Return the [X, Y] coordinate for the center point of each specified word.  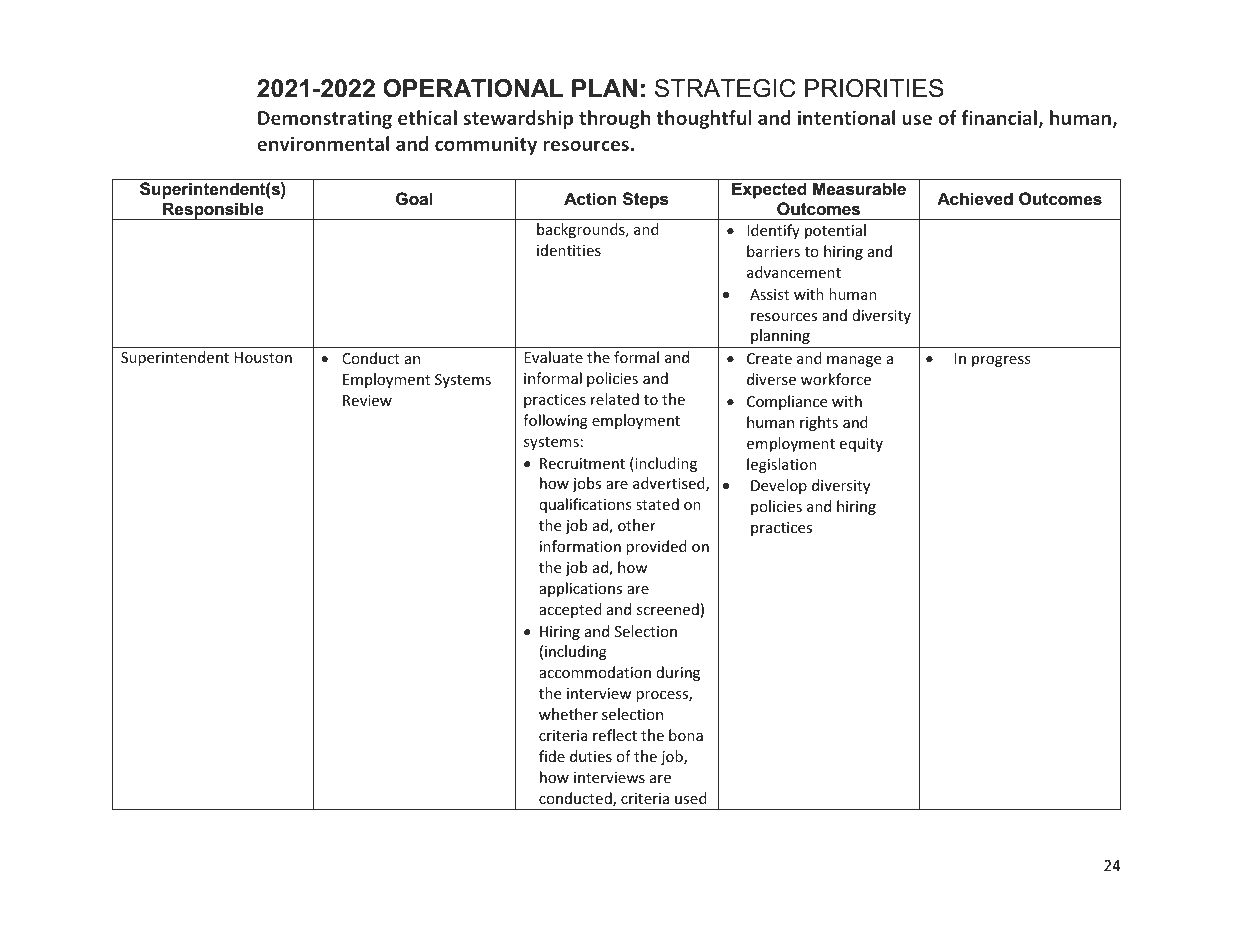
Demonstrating [325, 119]
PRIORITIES [874, 88]
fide [552, 756]
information [580, 546]
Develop [779, 486]
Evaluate [553, 357]
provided [656, 547]
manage [854, 361]
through [614, 119]
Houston [263, 357]
